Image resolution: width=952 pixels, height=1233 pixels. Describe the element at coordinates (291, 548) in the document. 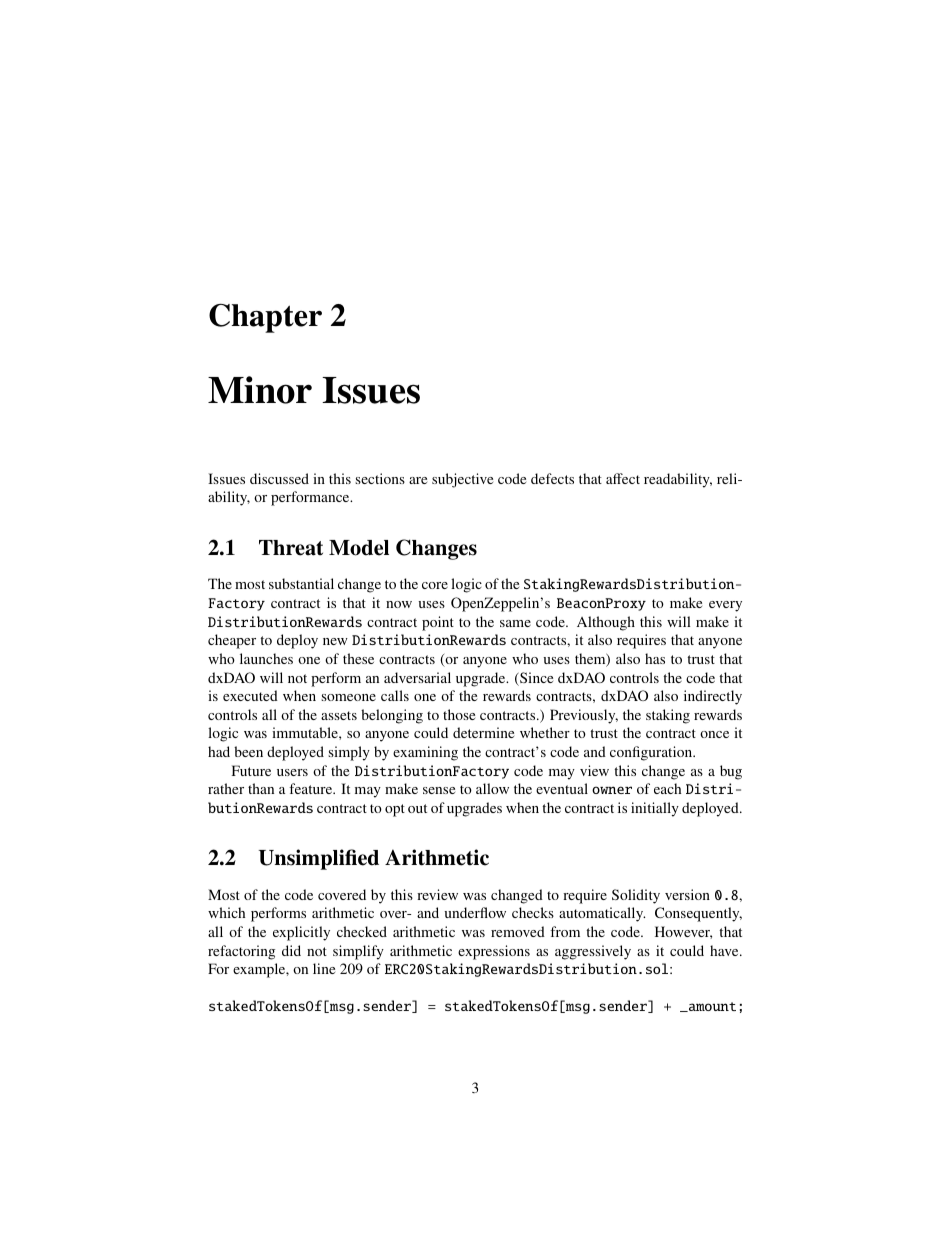

I see `Threat` at that location.
